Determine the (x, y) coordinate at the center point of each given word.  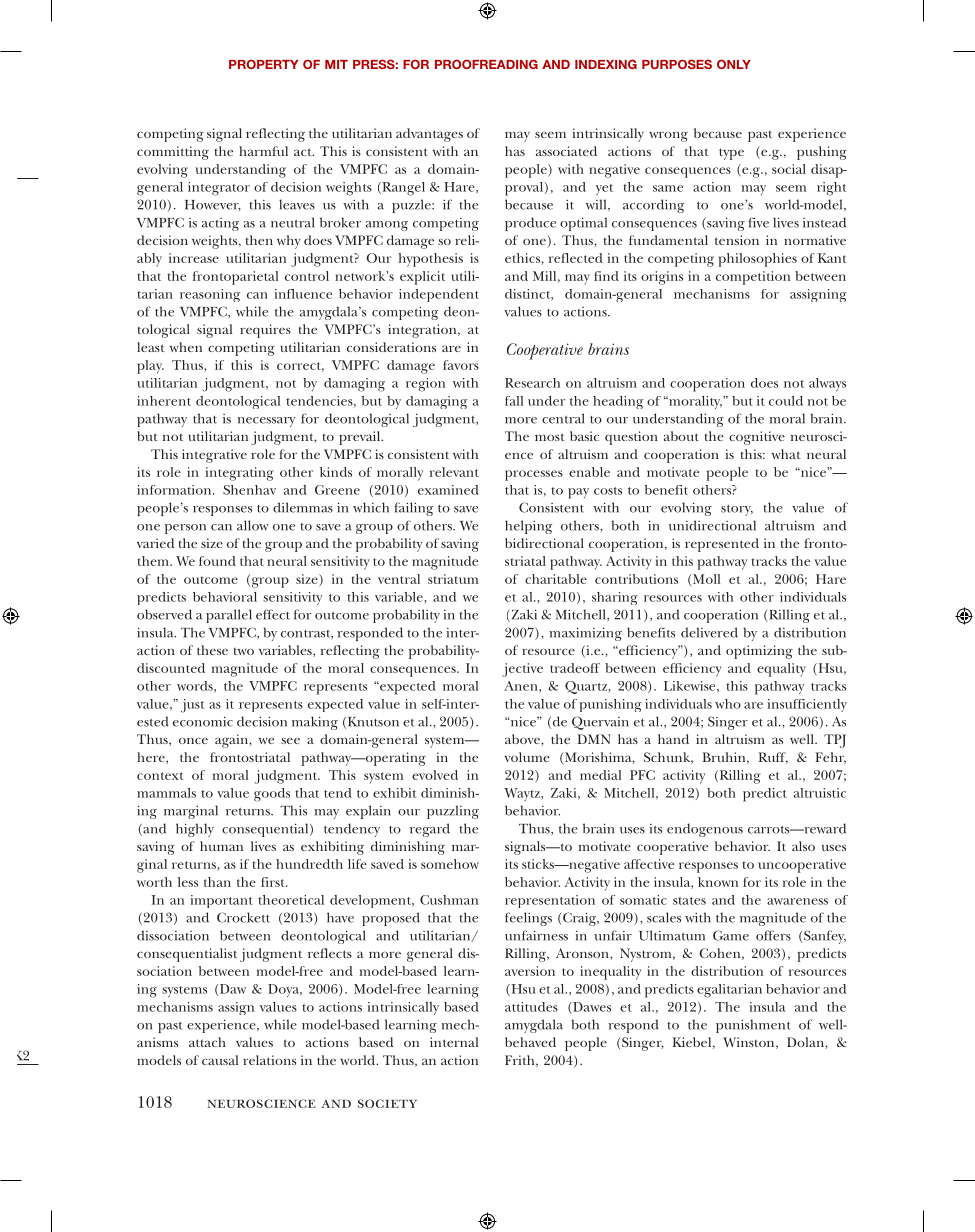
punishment (753, 1026)
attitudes (531, 1007)
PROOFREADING (486, 64)
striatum (453, 579)
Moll (706, 579)
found (217, 561)
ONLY (734, 64)
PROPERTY (264, 64)
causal (220, 1060)
